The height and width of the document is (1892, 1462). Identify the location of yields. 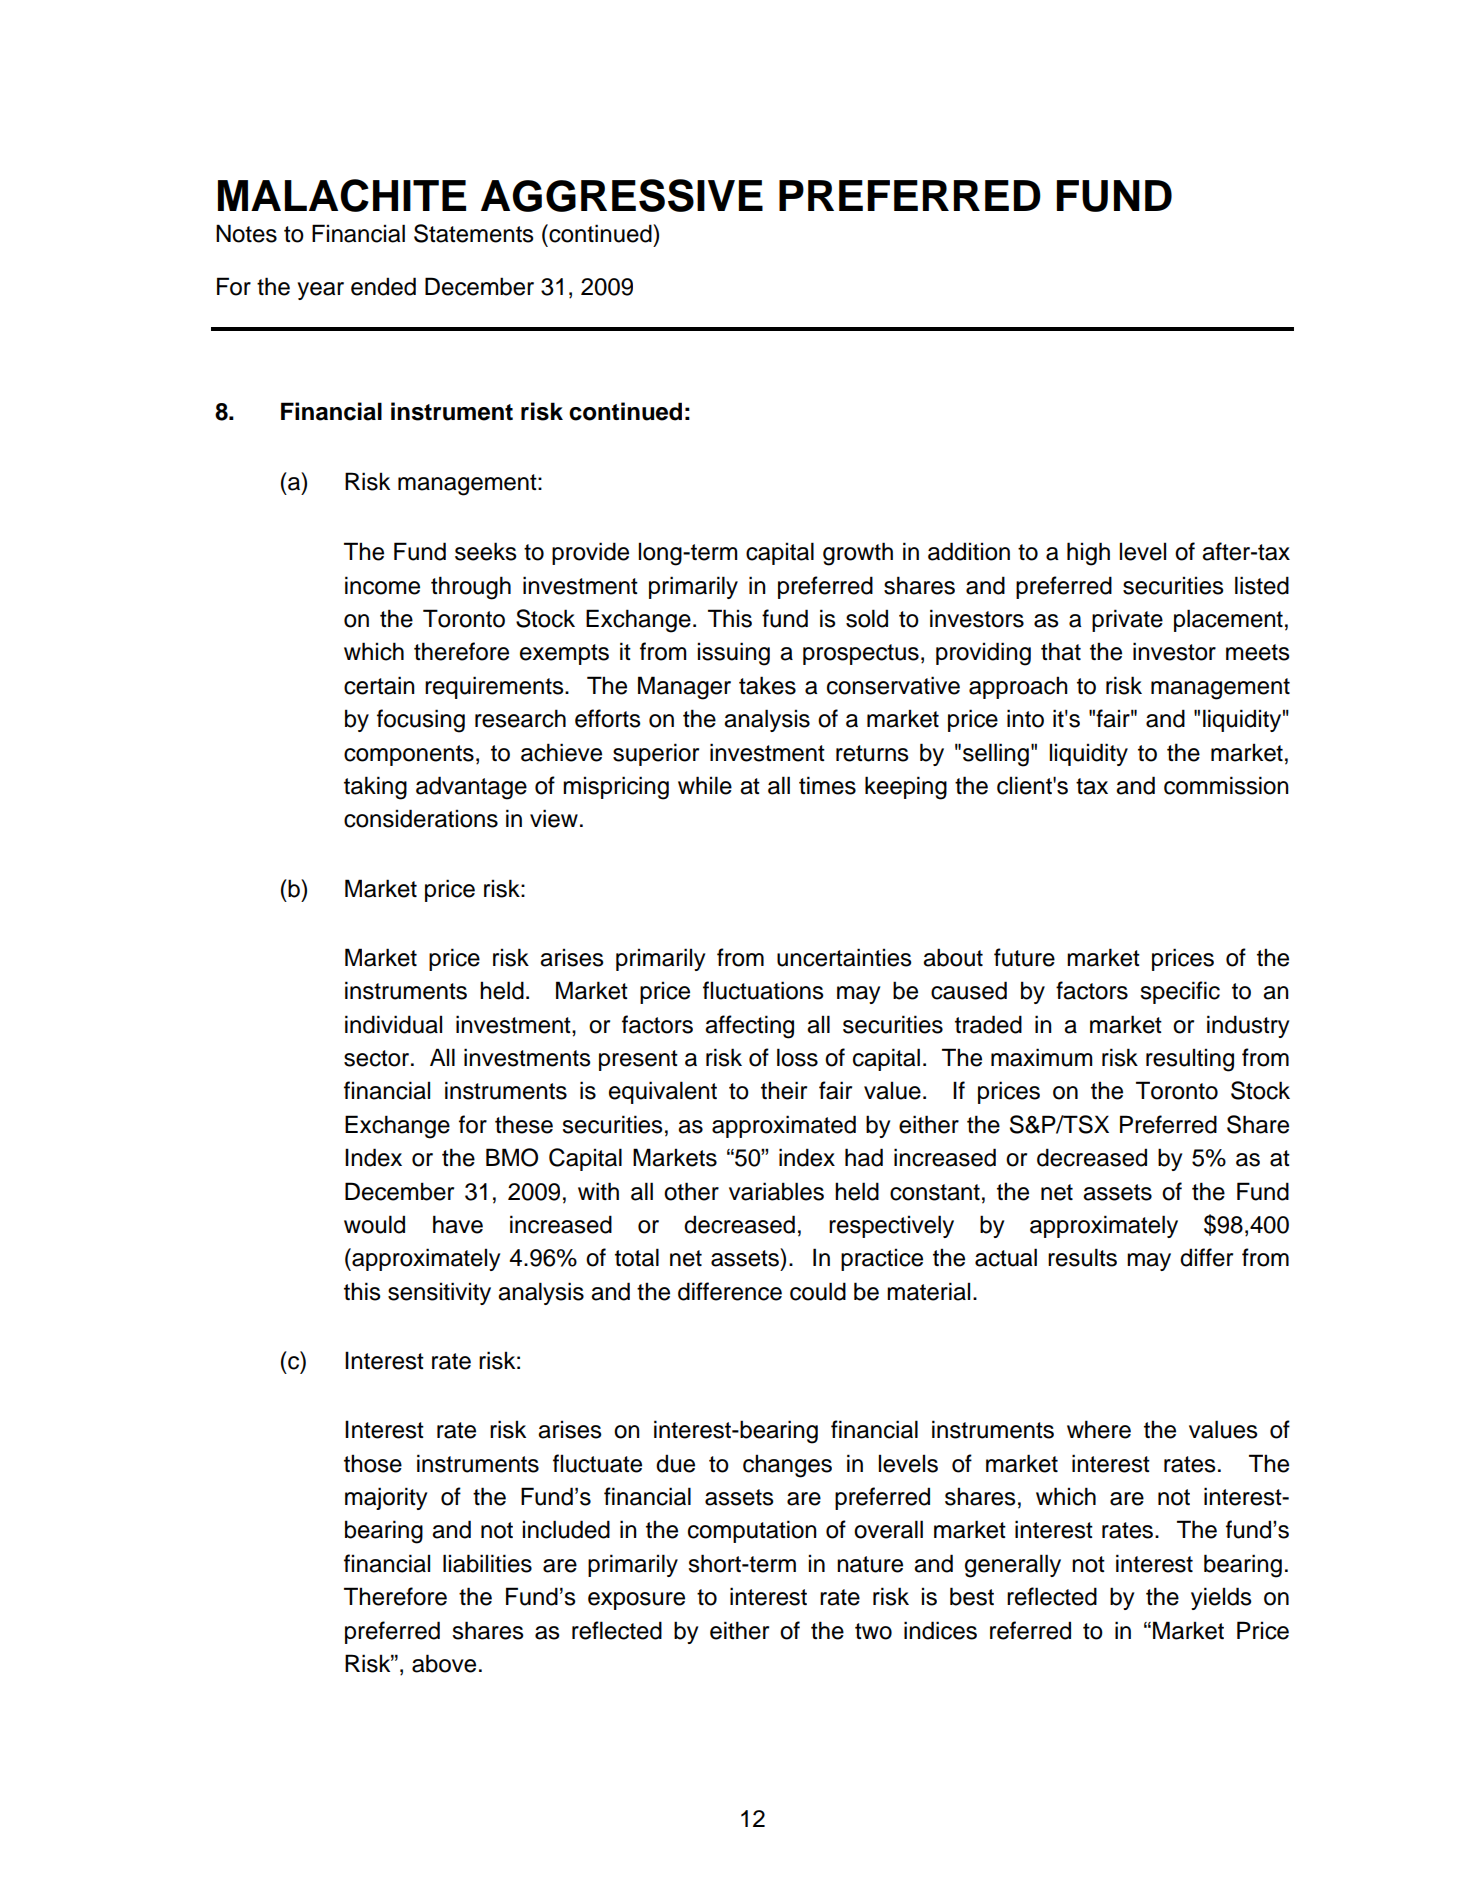
(1221, 1598).
